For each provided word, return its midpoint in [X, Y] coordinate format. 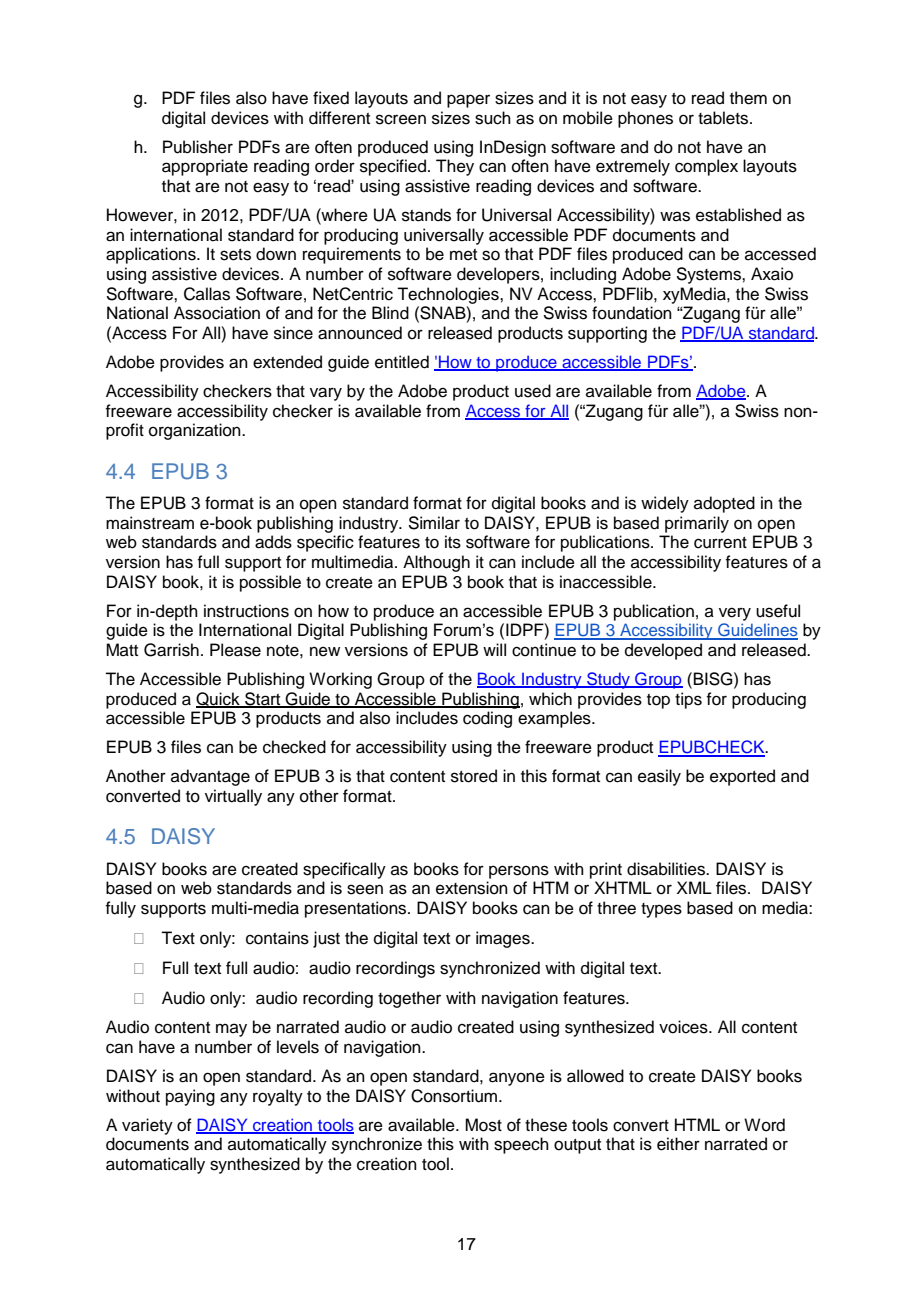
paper [468, 101]
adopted [724, 504]
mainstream [150, 523]
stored [474, 776]
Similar [434, 523]
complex [706, 167]
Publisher [198, 147]
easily [659, 777]
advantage [210, 777]
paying [190, 1097]
